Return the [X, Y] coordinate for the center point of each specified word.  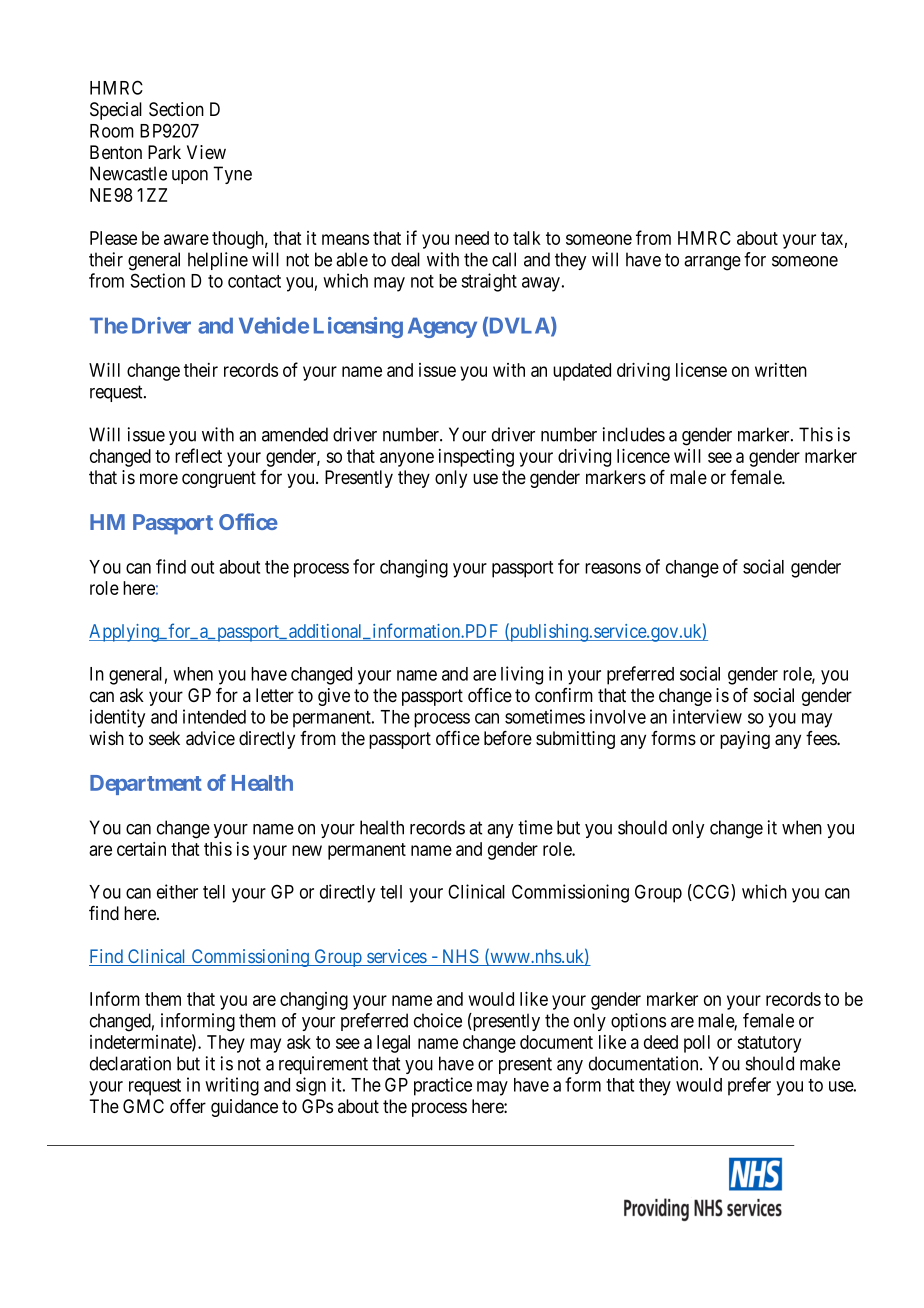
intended [214, 716]
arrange [712, 263]
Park [164, 152]
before [508, 738]
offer [188, 1106]
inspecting [476, 457]
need [472, 238]
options [638, 1022]
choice [438, 1020]
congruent [219, 479]
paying [745, 740]
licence [643, 455]
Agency [442, 328]
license [701, 370]
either [177, 891]
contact [254, 281]
